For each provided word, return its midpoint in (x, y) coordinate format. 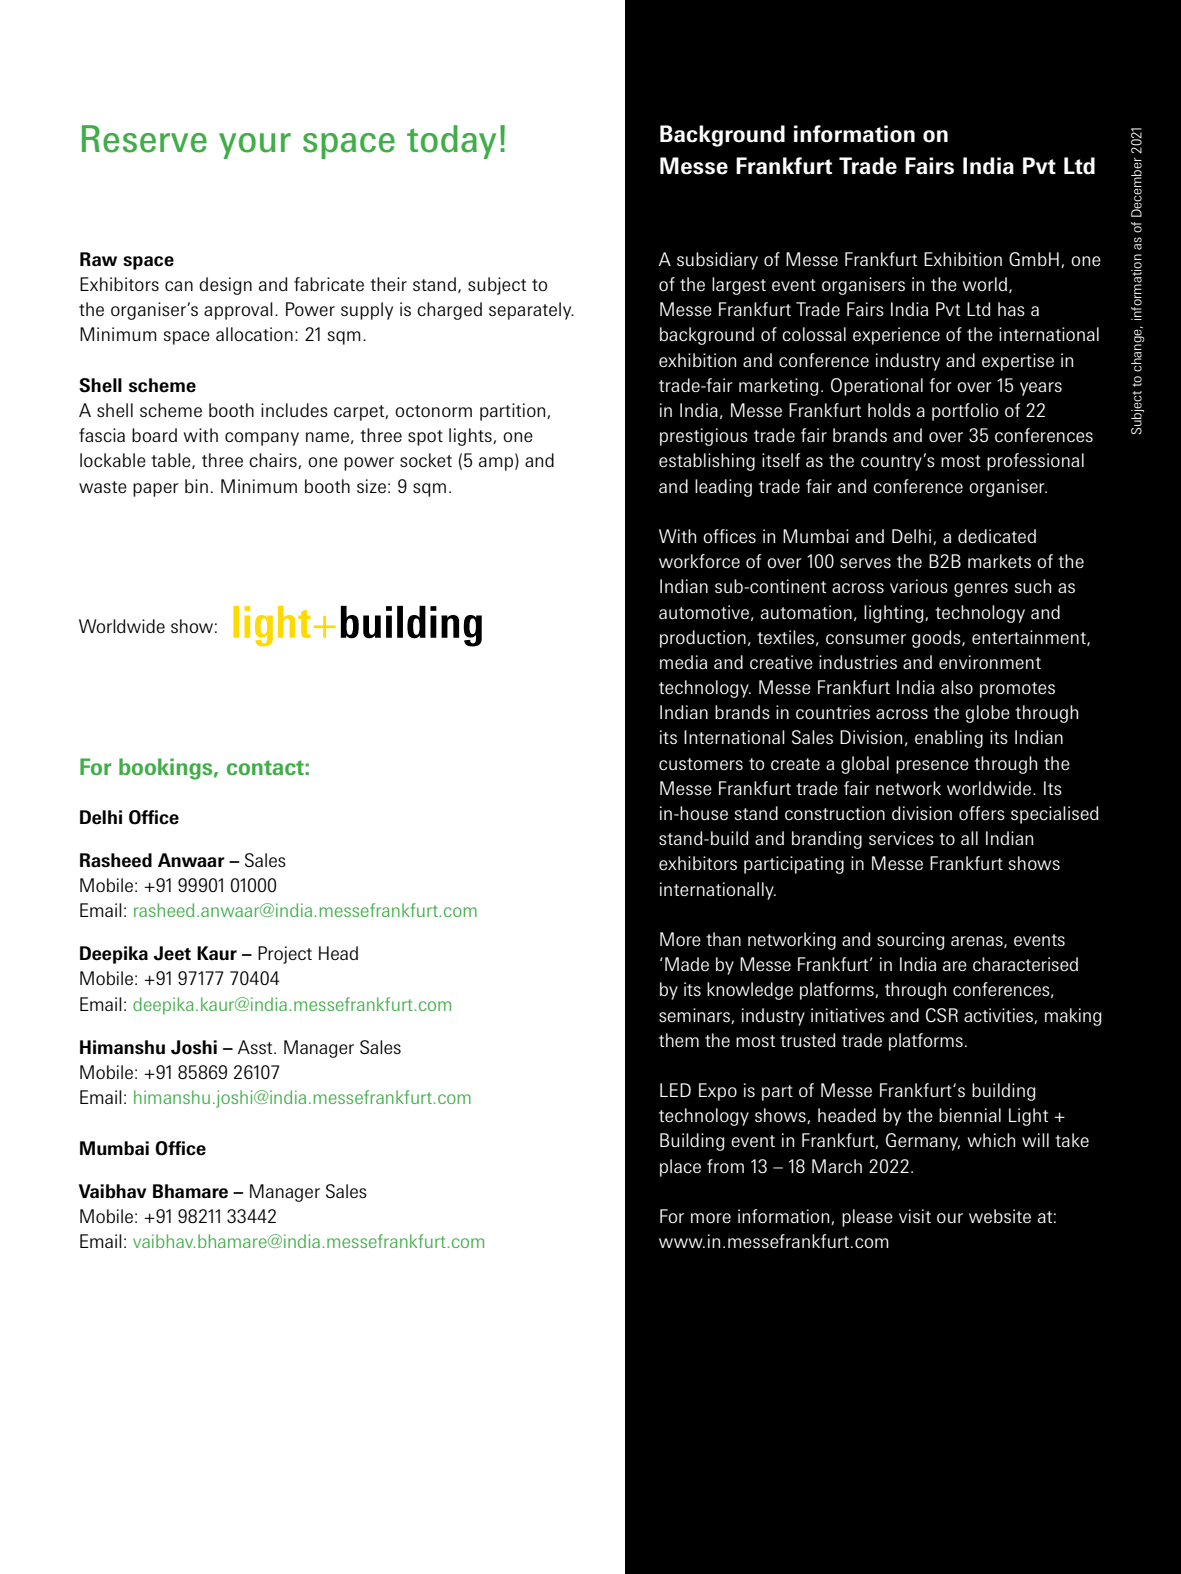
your (255, 146)
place (680, 1168)
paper (156, 490)
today (451, 142)
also (957, 687)
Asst (256, 1047)
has (1011, 309)
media (683, 662)
